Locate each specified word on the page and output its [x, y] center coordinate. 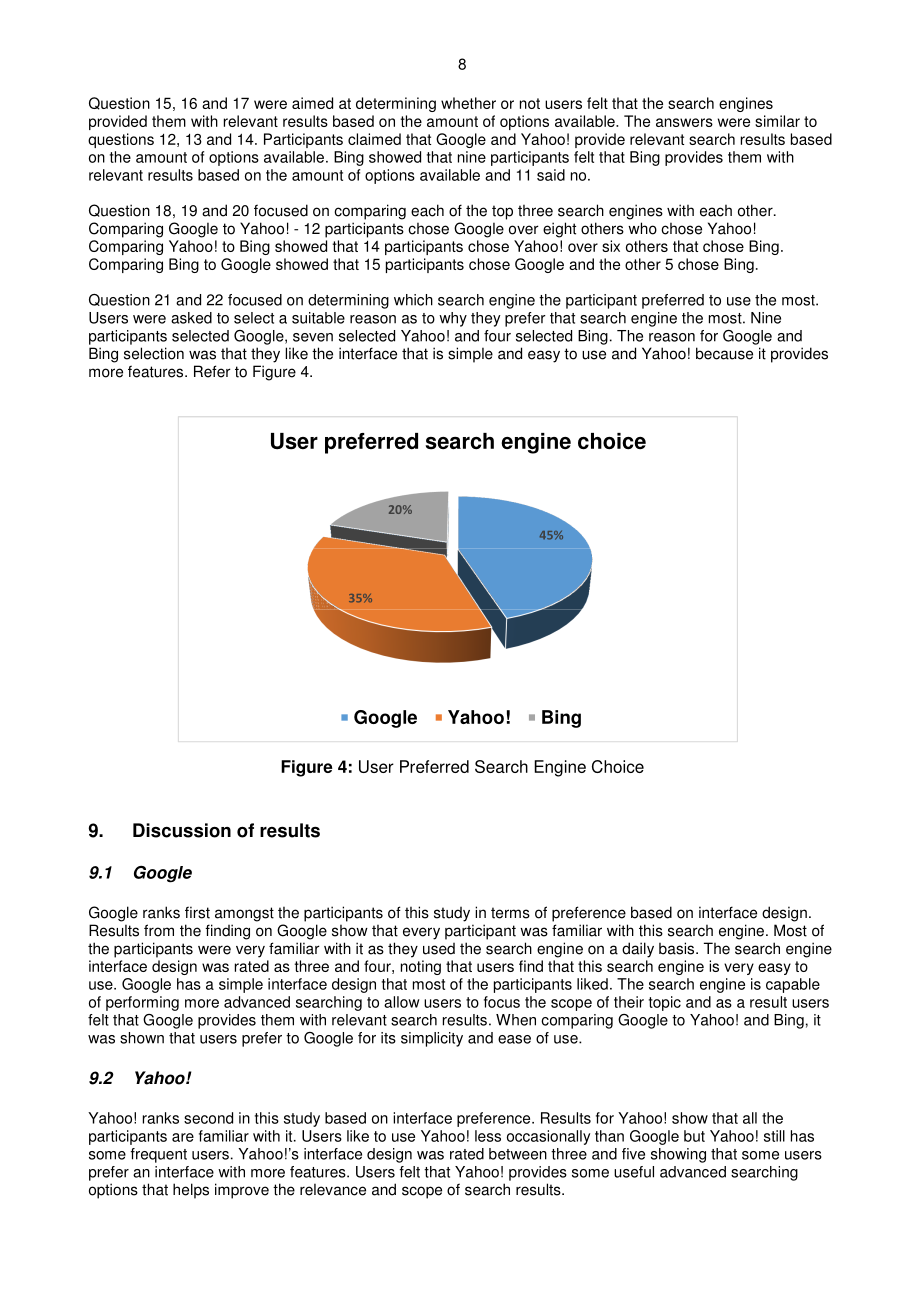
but [694, 1136]
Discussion [182, 830]
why [453, 319]
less [488, 1136]
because [724, 353]
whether [468, 103]
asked [191, 318]
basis [678, 948]
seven [313, 337]
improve [242, 1191]
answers [684, 122]
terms [510, 913]
